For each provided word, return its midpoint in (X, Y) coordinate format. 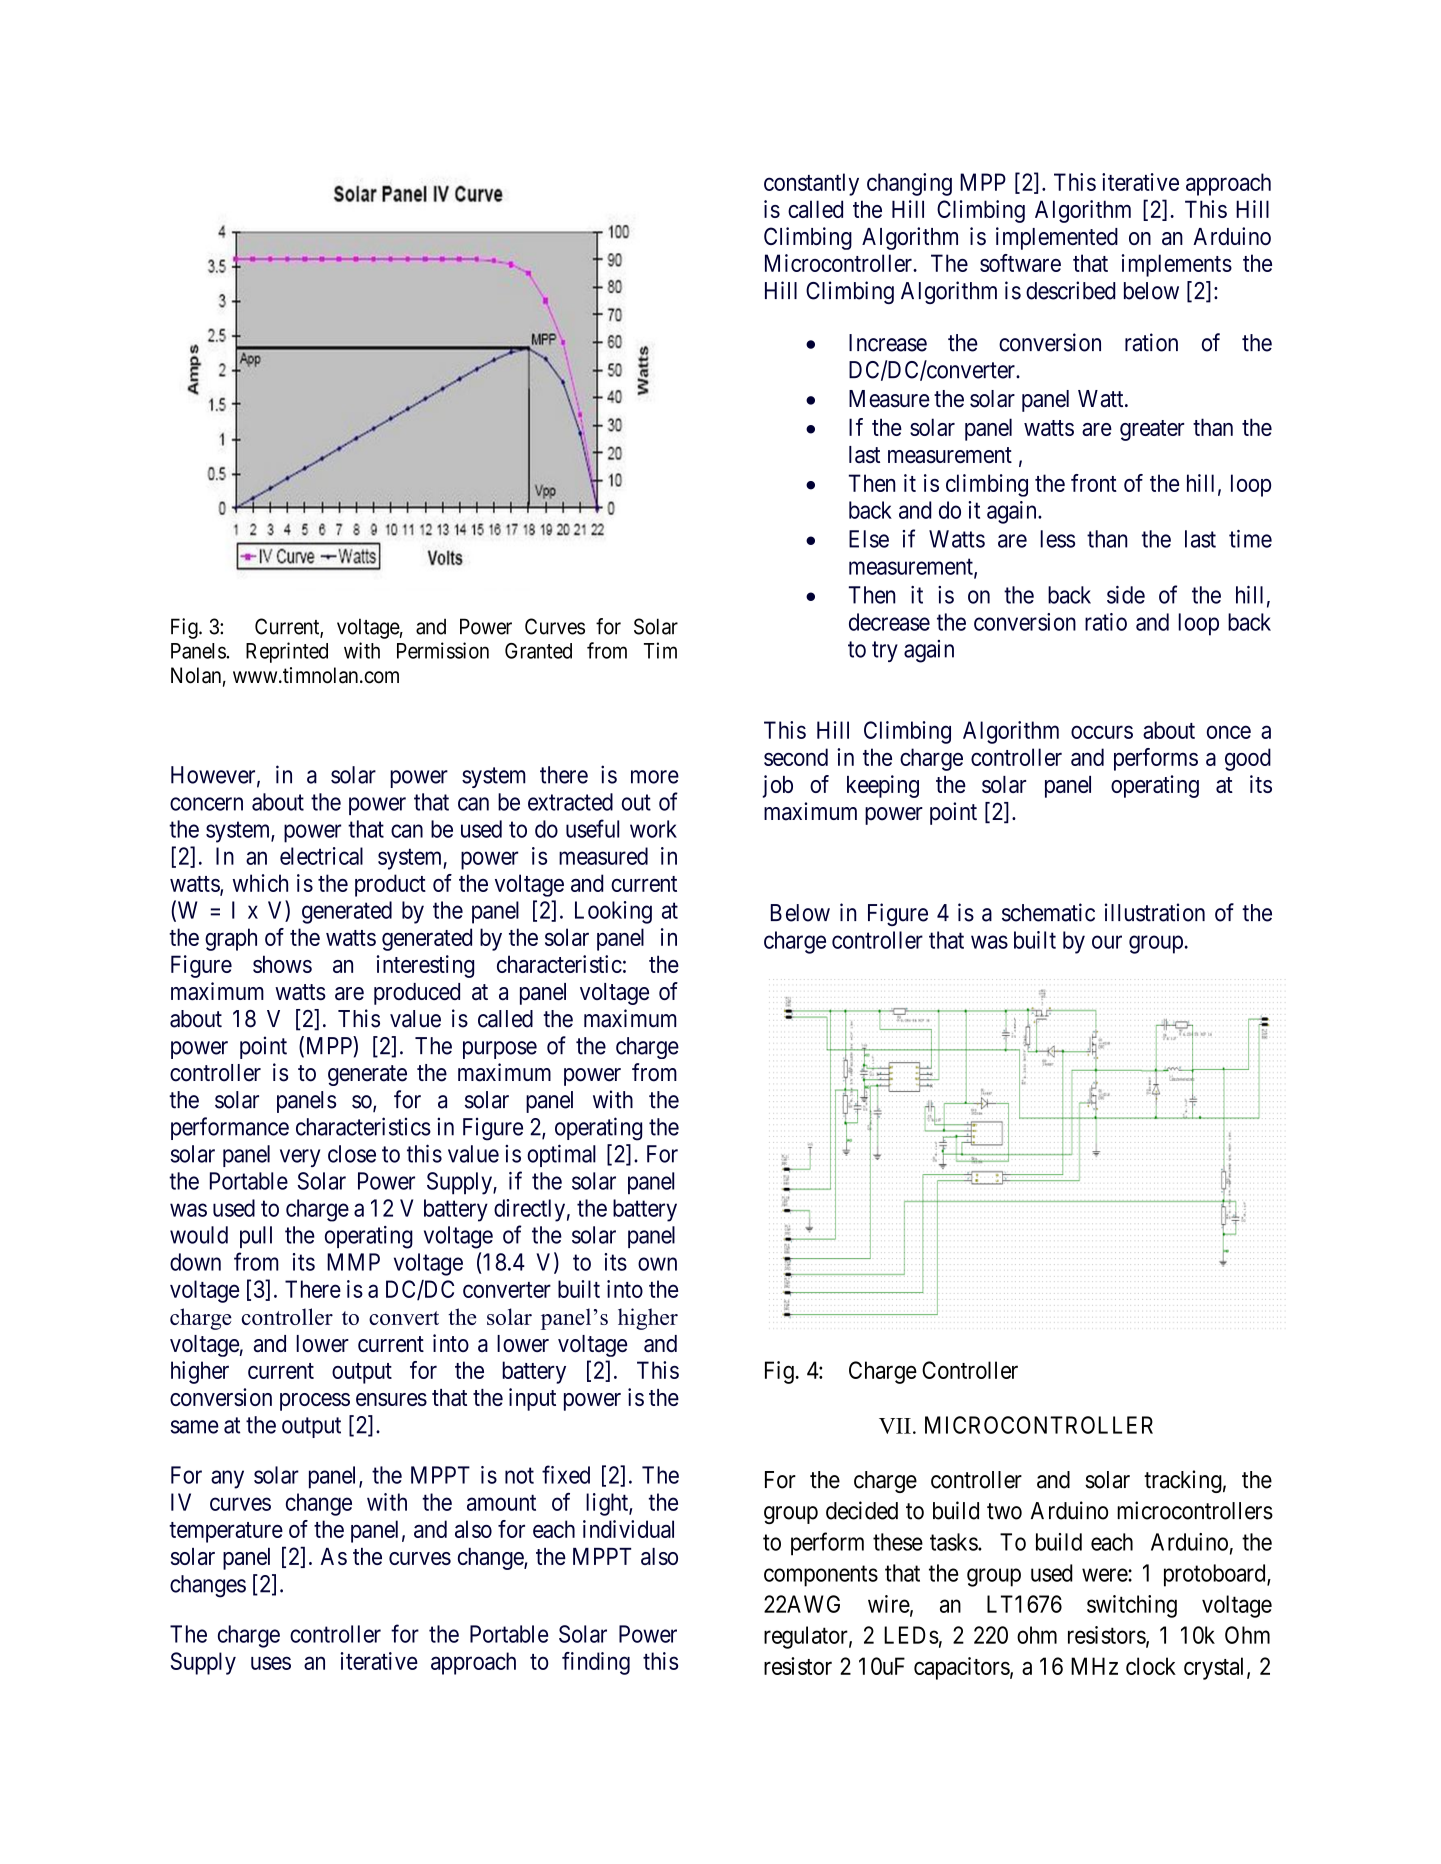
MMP (353, 1262)
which (260, 883)
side (1126, 595)
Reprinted (287, 652)
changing (909, 184)
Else (869, 539)
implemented (1057, 238)
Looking (613, 912)
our (1107, 942)
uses (271, 1663)
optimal (561, 1155)
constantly (811, 184)
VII (895, 1426)
